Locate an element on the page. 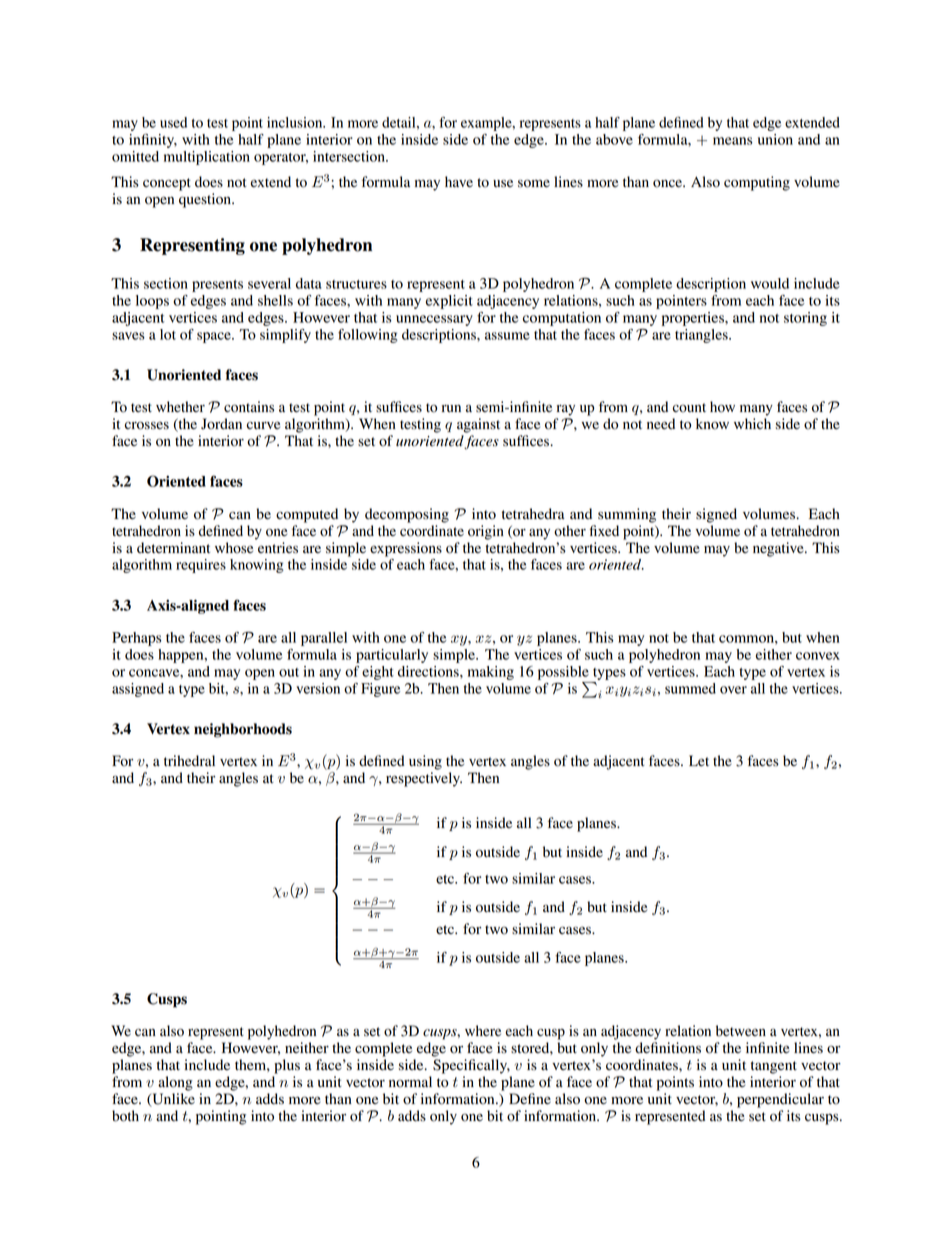  multiplication is located at coordinates (207, 158).
